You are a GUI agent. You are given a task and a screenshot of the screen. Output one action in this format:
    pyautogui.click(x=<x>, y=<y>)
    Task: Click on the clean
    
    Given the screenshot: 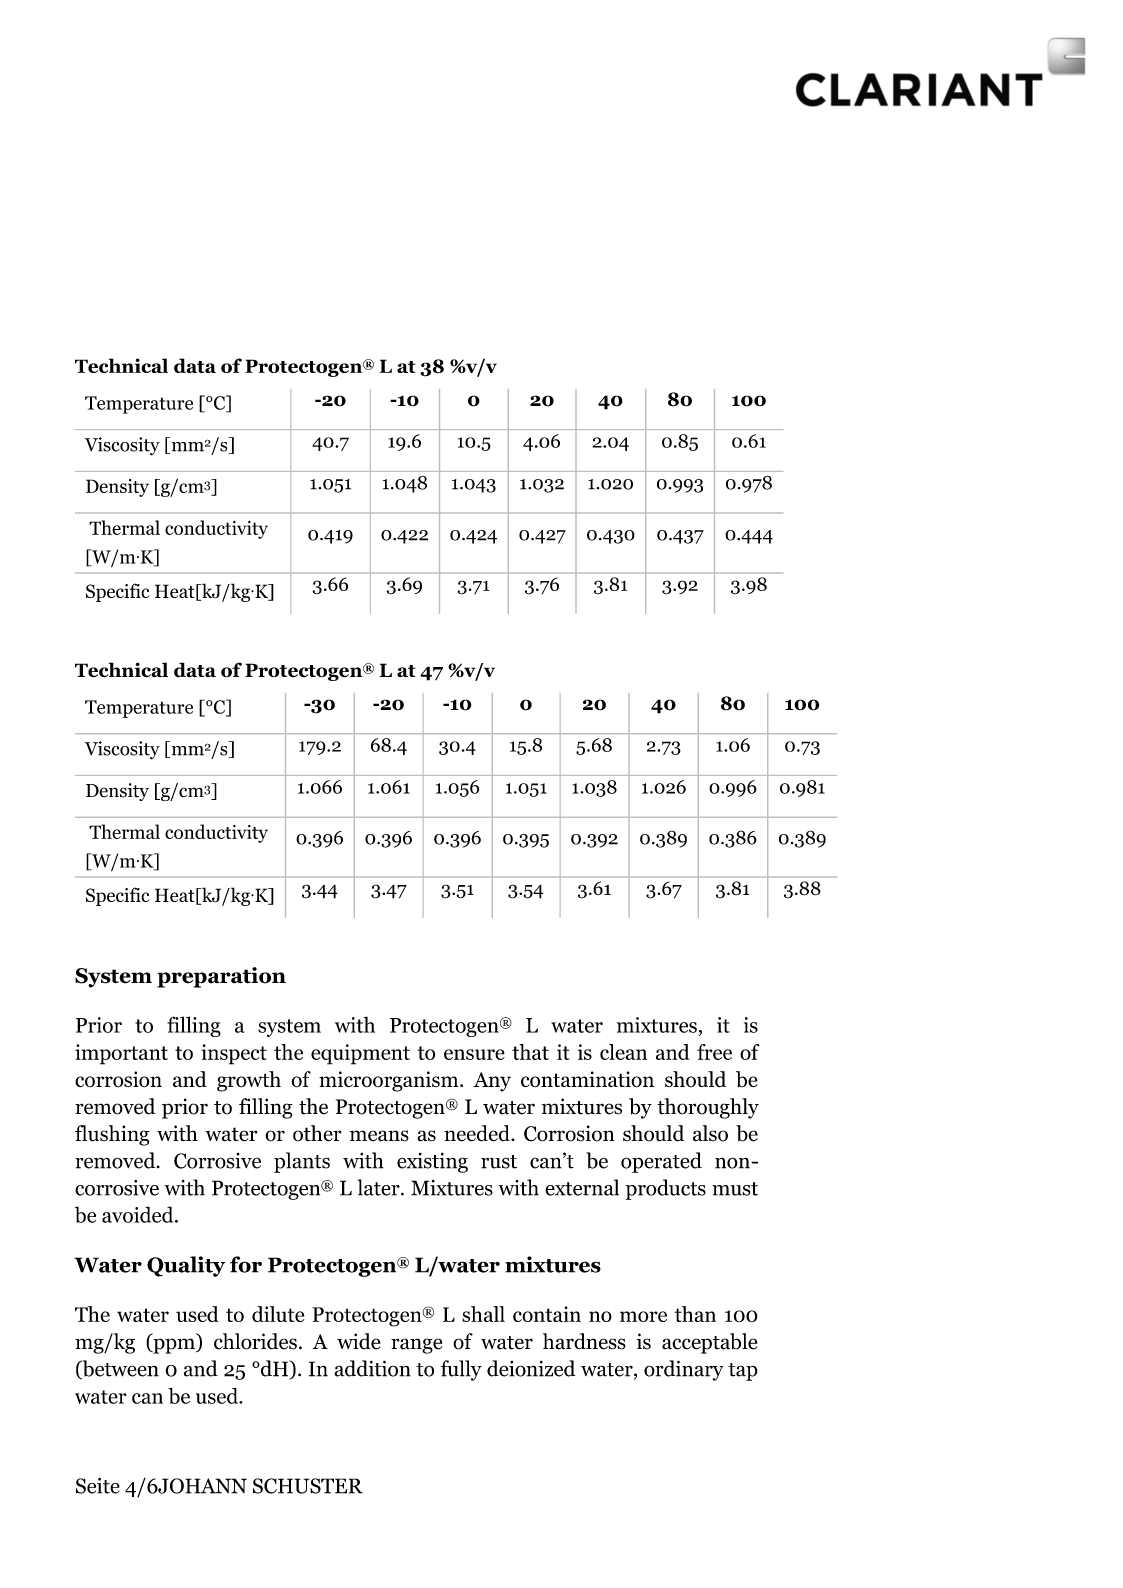 What is the action you would take?
    pyautogui.click(x=623, y=1052)
